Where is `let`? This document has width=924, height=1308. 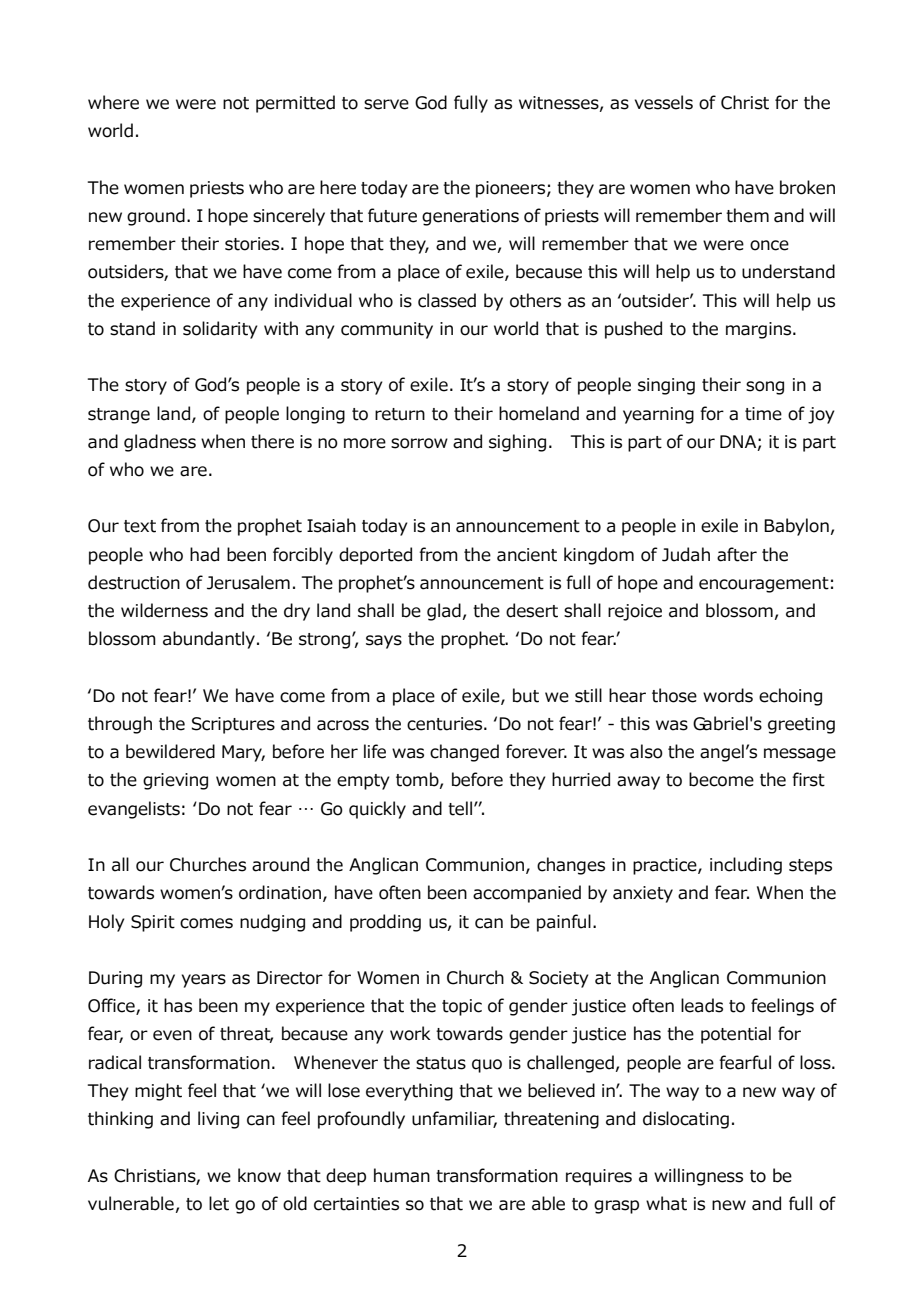
let is located at coordinates (219, 1203).
